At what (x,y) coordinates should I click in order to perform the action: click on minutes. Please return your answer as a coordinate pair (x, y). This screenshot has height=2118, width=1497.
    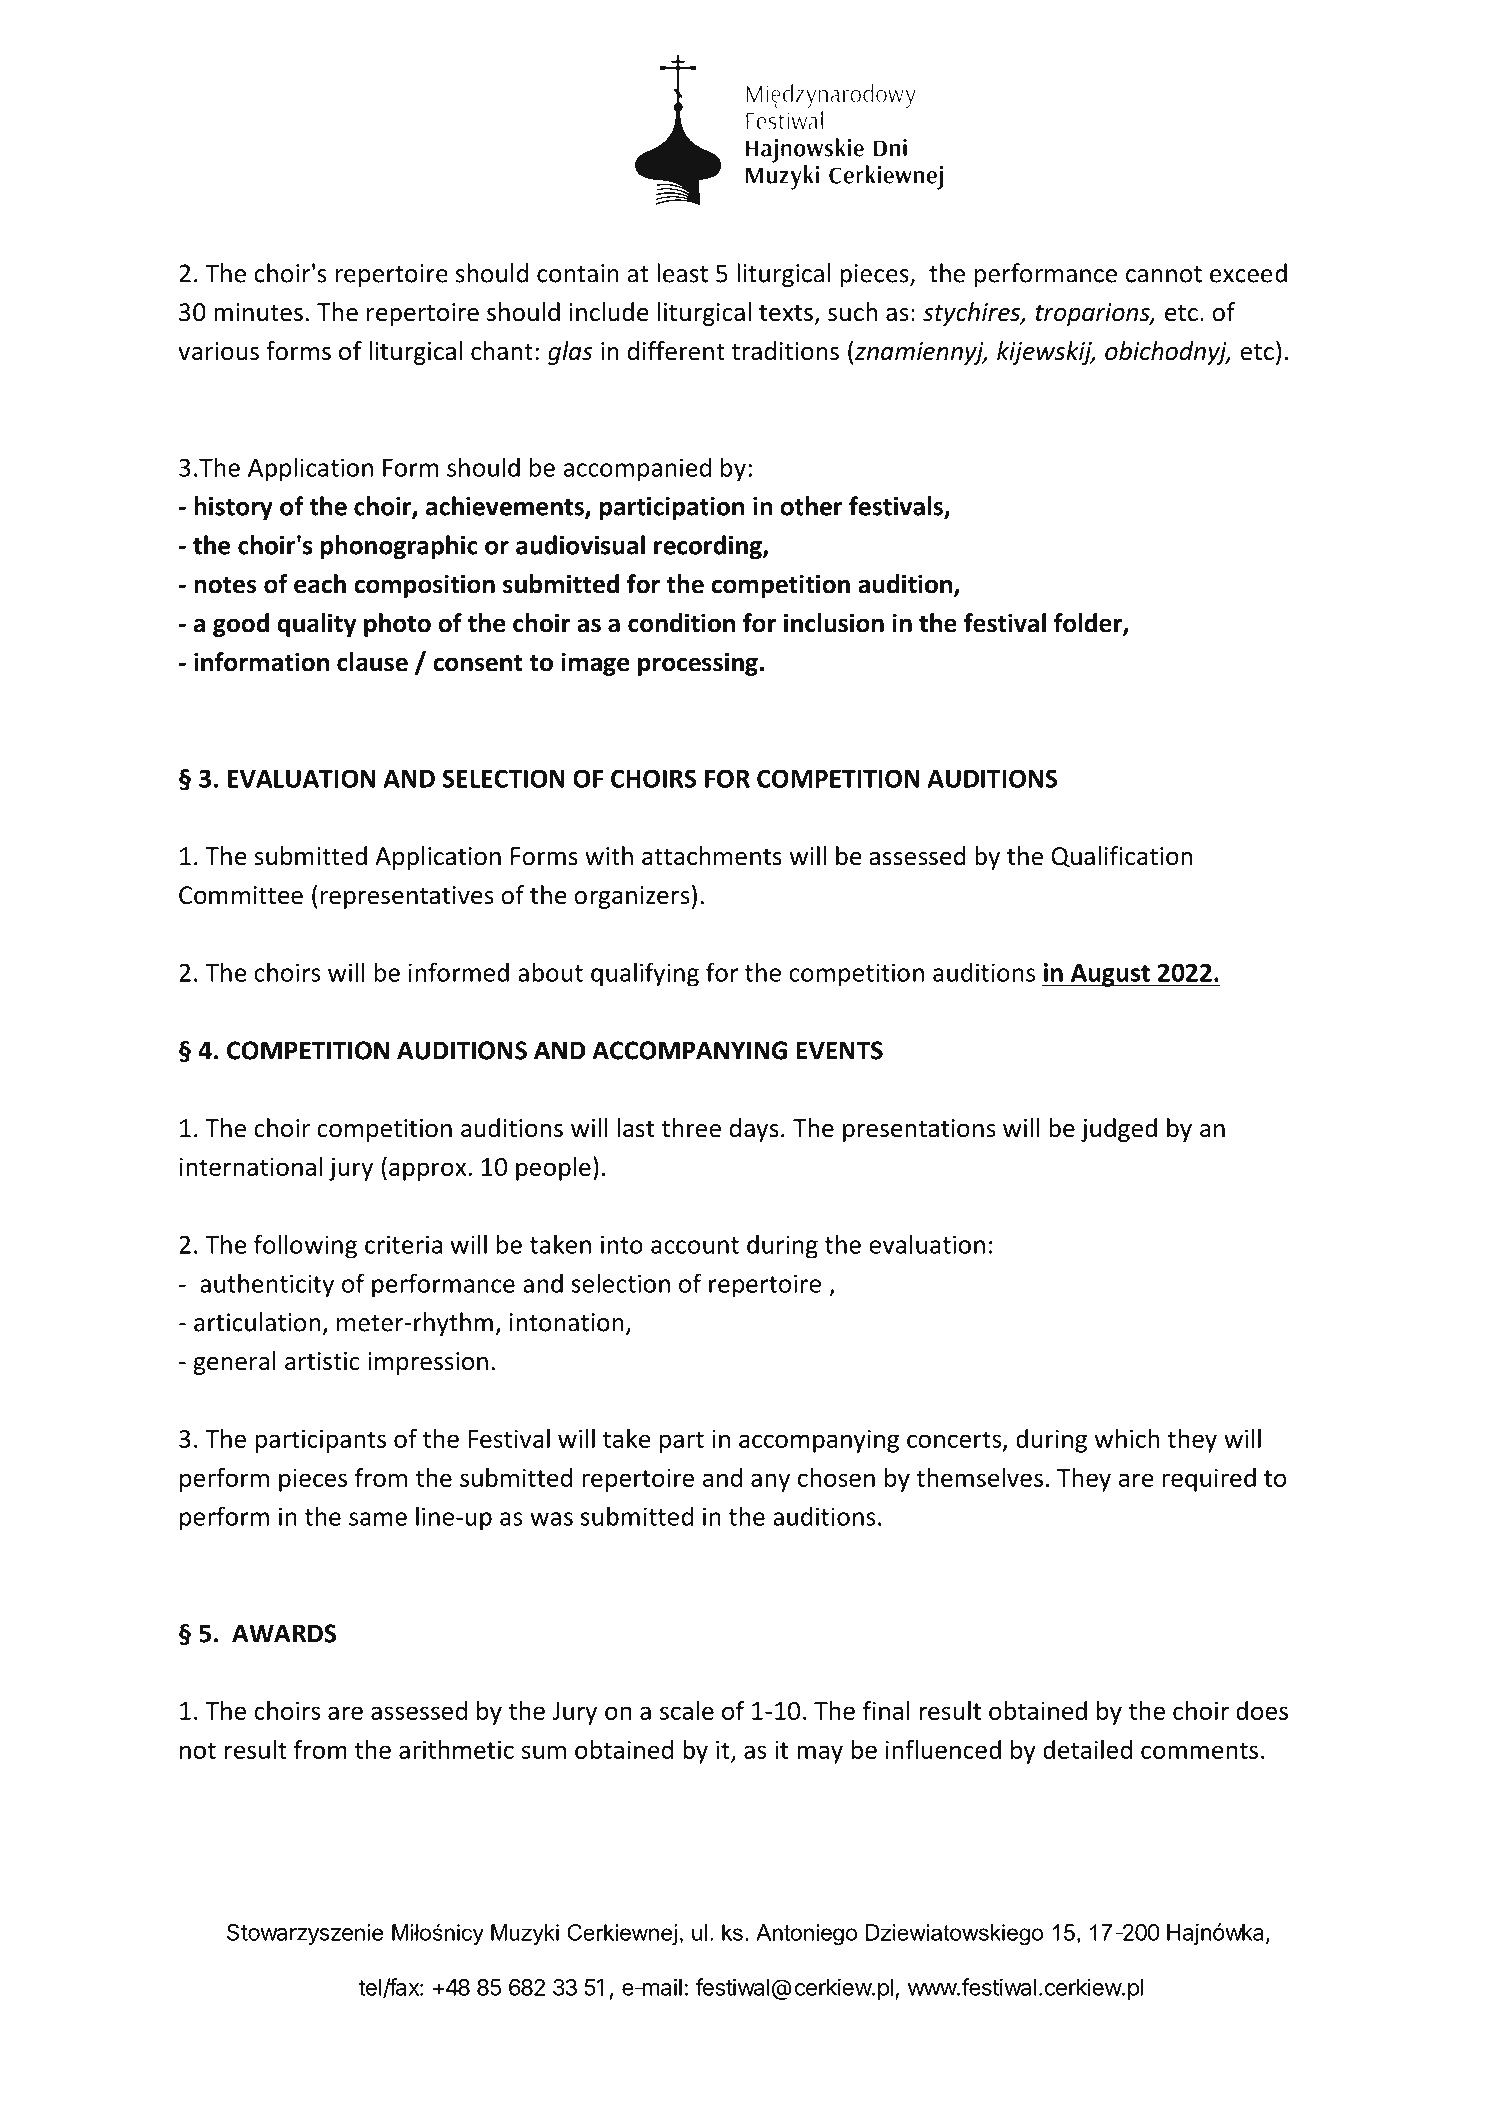
    Looking at the image, I should click on (258, 312).
